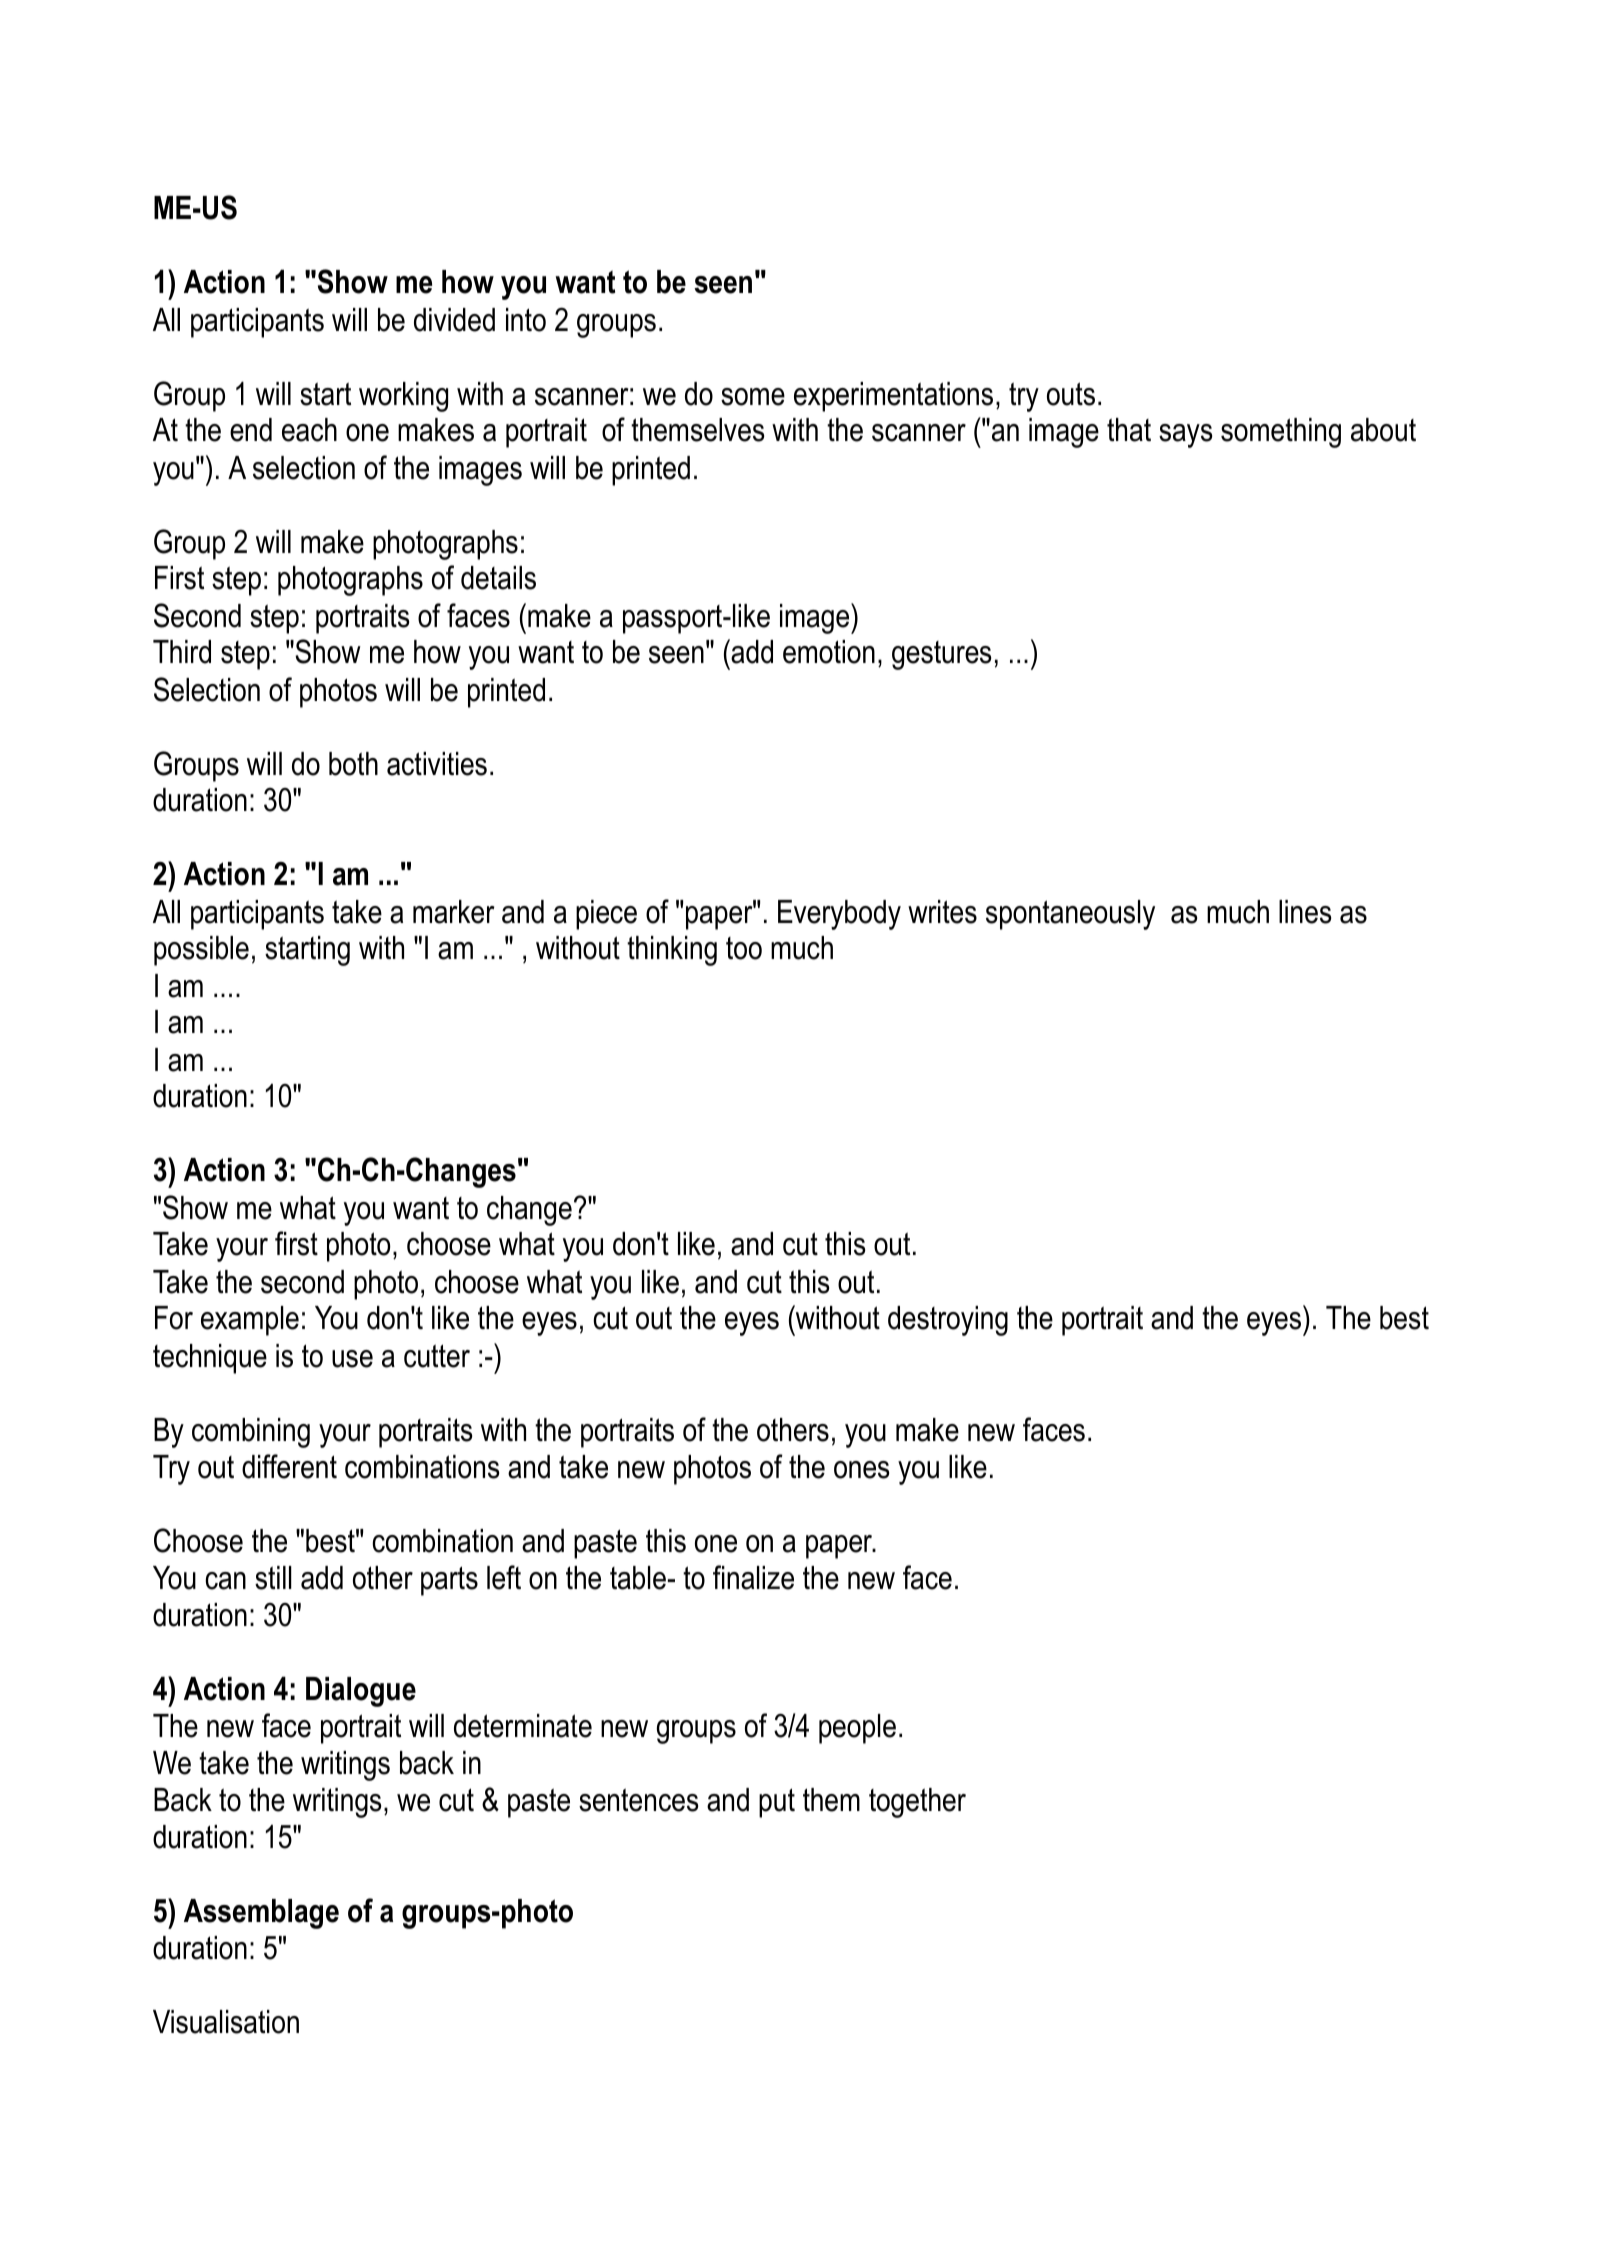 The height and width of the document is (2266, 1602). What do you see at coordinates (839, 915) in the document?
I see `Everybody` at bounding box center [839, 915].
